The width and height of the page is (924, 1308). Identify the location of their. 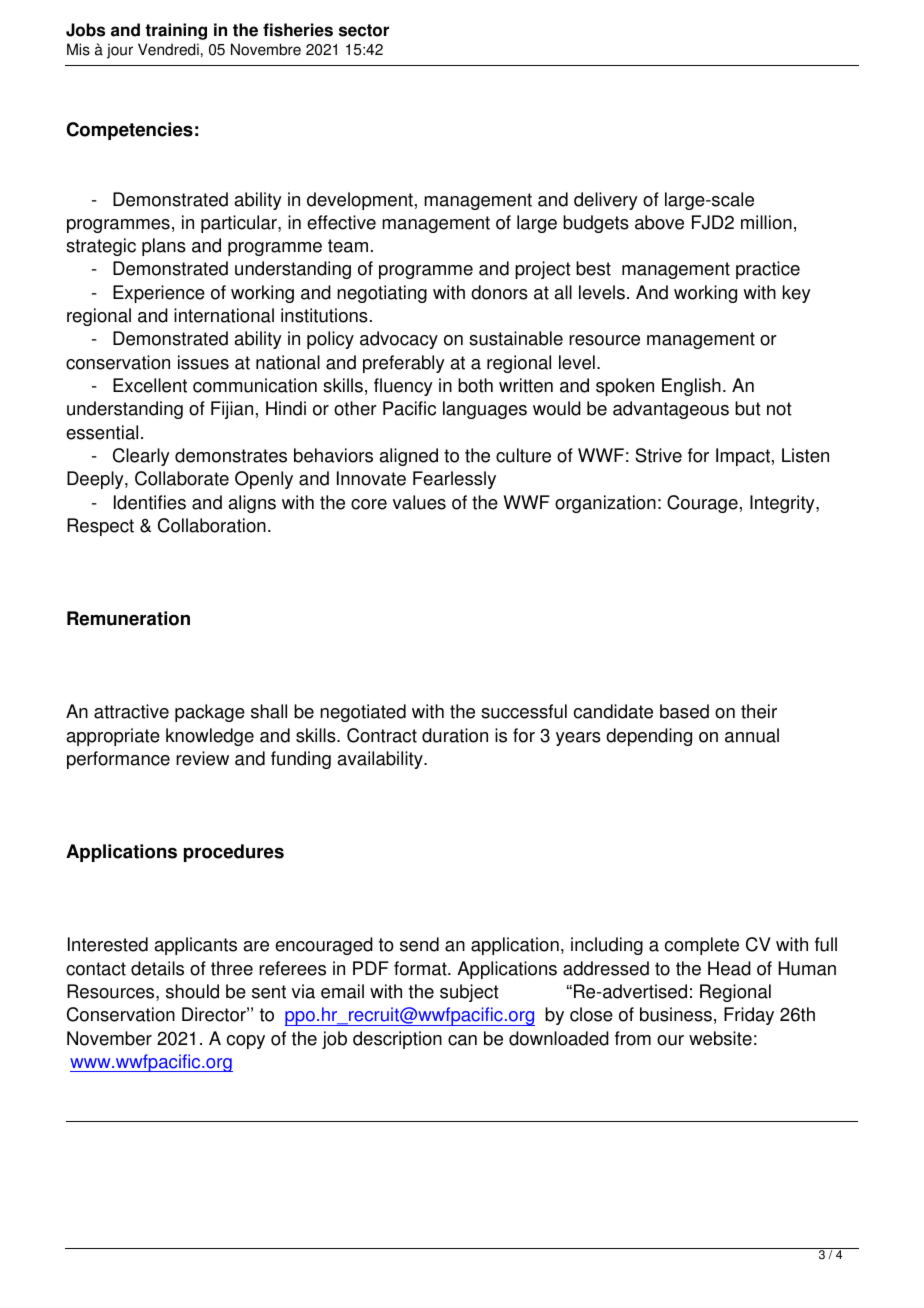
(759, 711).
